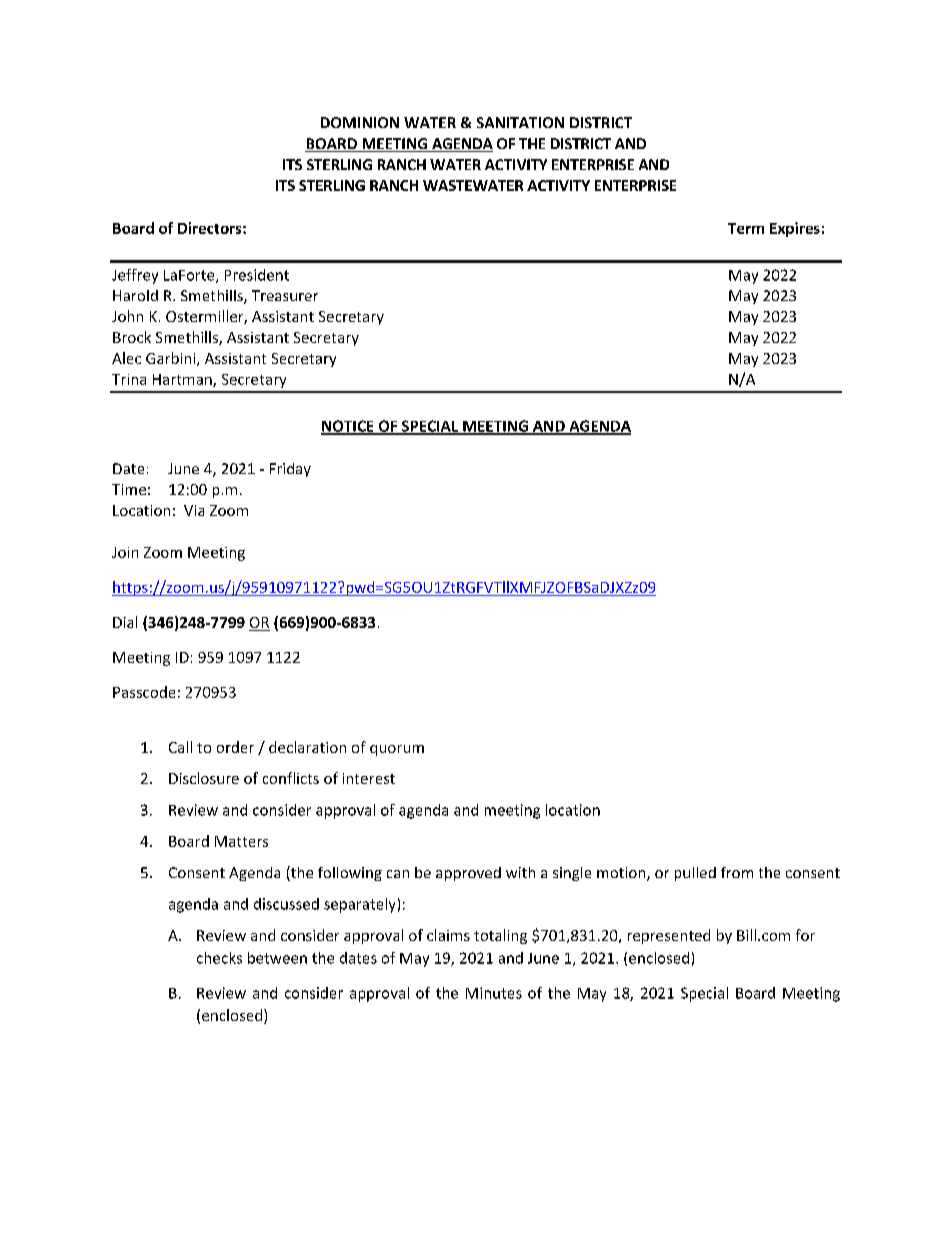 This image has width=952, height=1233. I want to click on Hartman, so click(183, 380).
